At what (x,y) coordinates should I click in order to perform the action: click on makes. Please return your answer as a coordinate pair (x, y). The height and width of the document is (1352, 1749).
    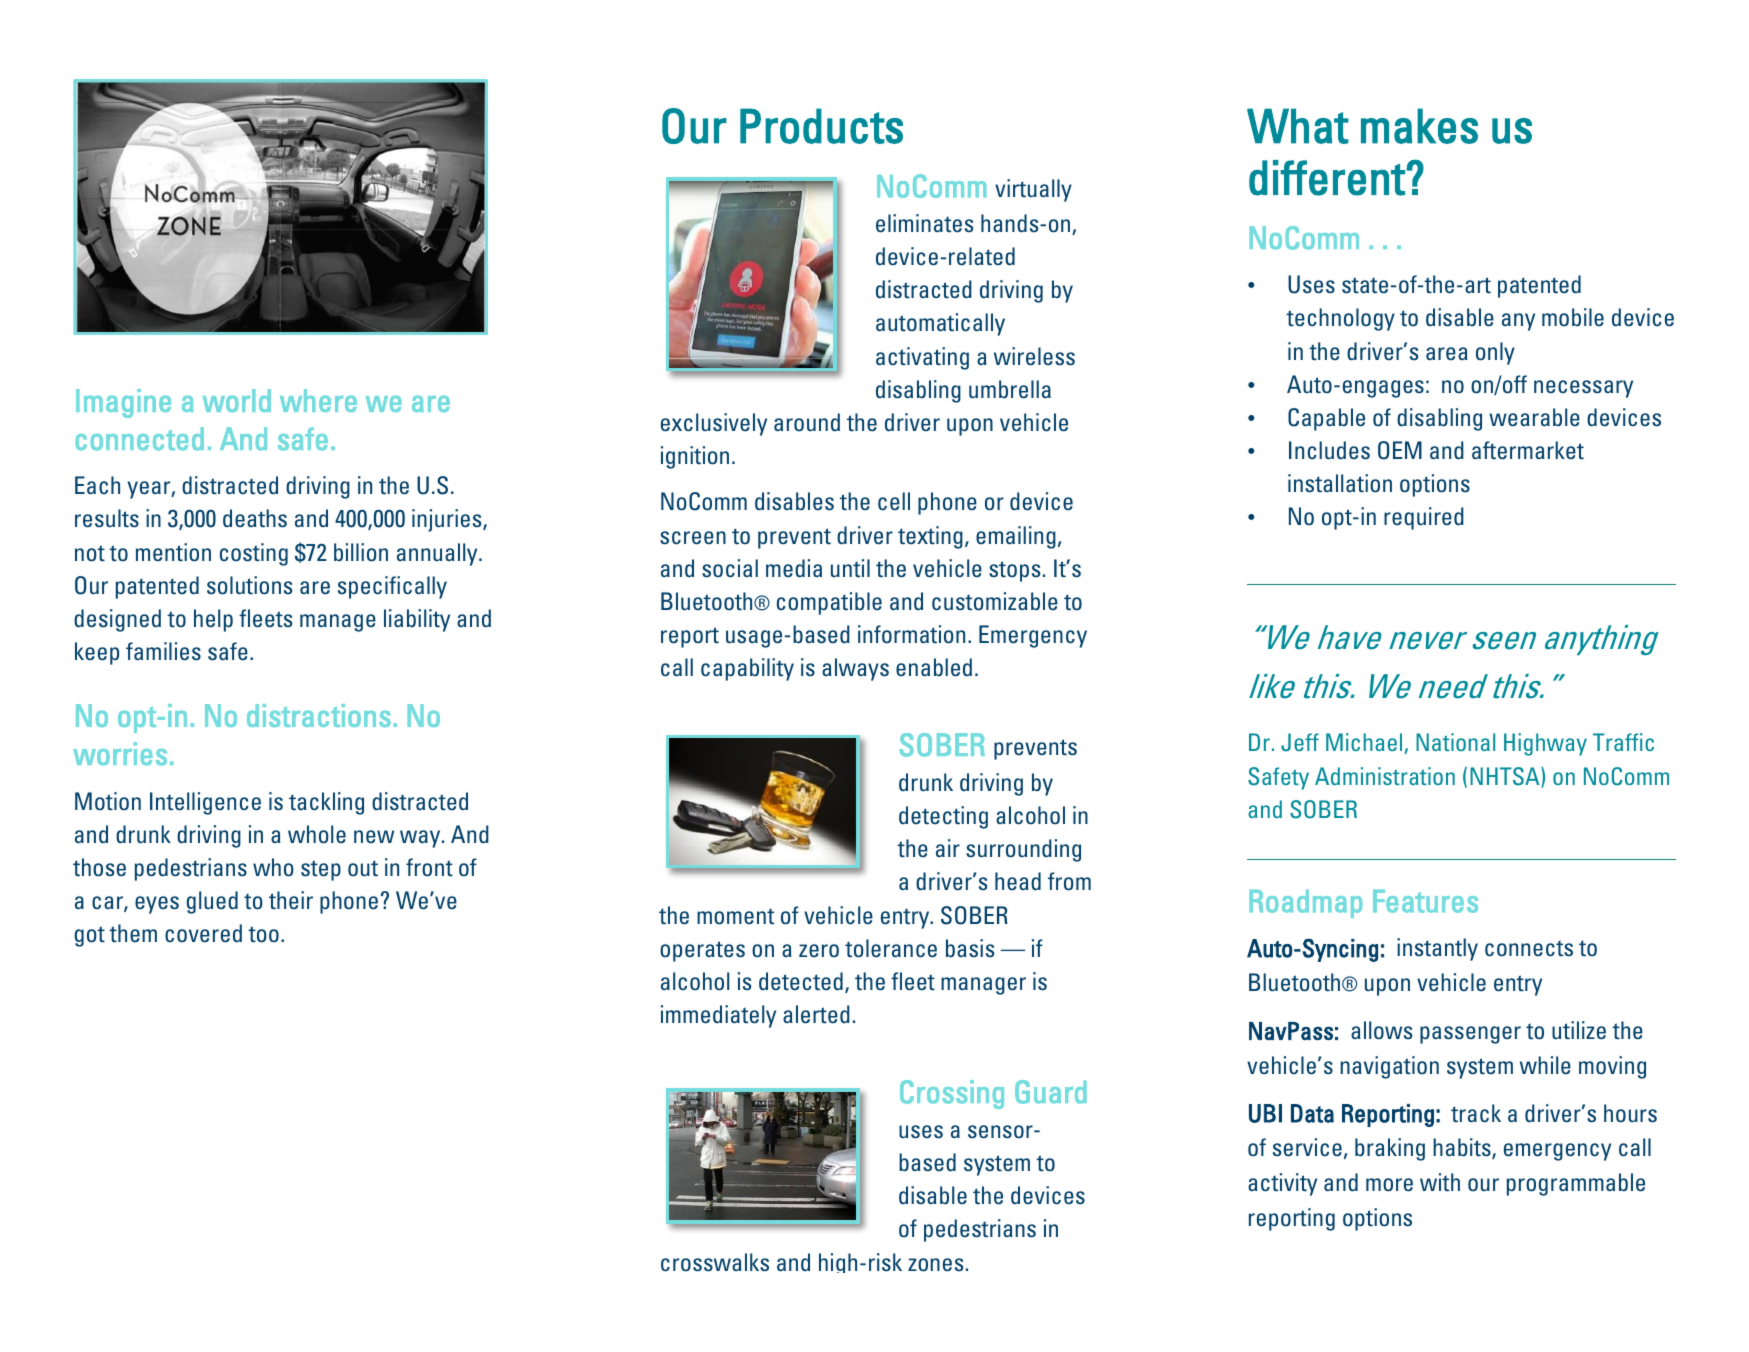
    Looking at the image, I should click on (1419, 126).
